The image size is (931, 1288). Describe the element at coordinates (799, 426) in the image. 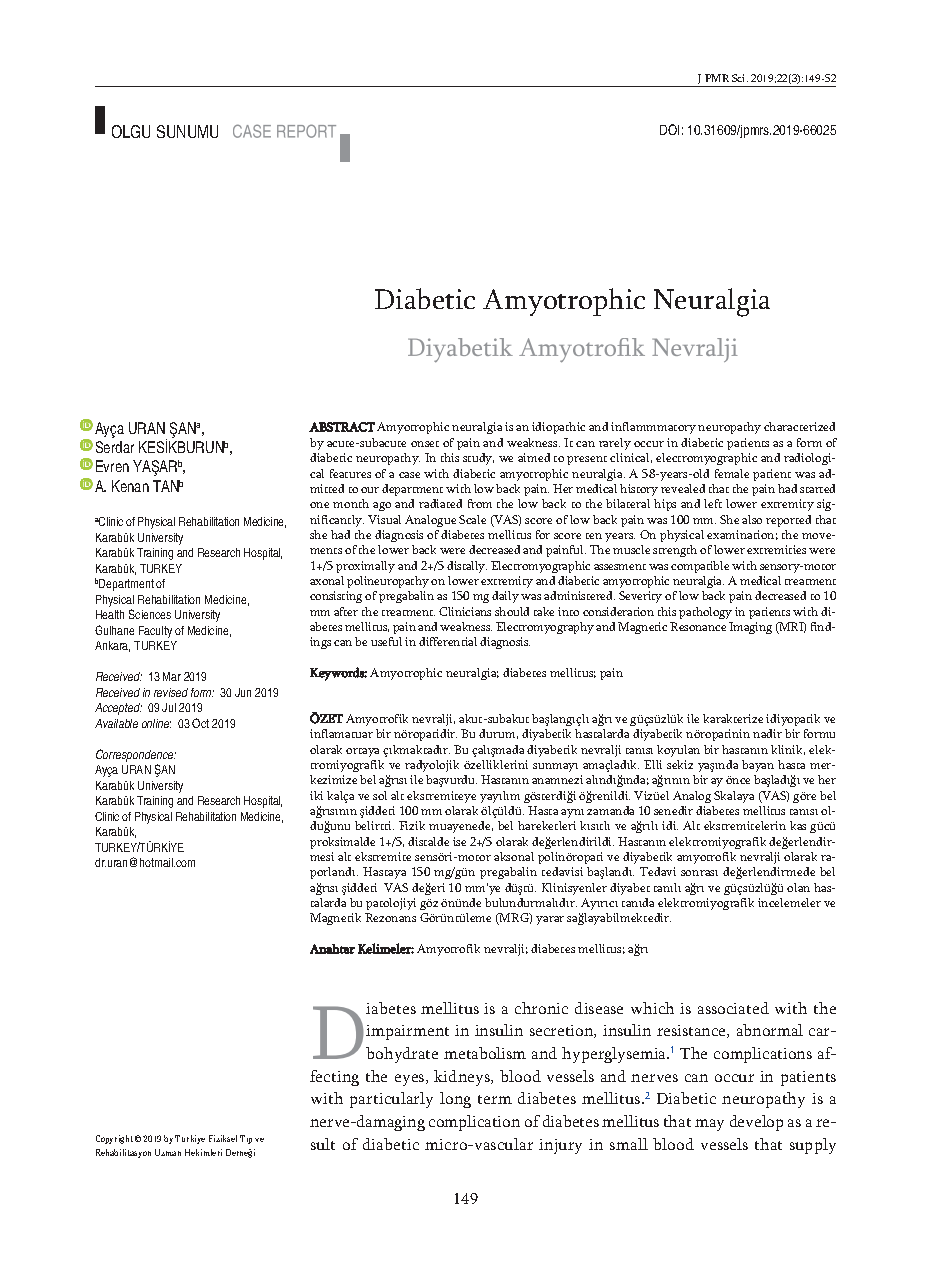

I see `characterized` at that location.
